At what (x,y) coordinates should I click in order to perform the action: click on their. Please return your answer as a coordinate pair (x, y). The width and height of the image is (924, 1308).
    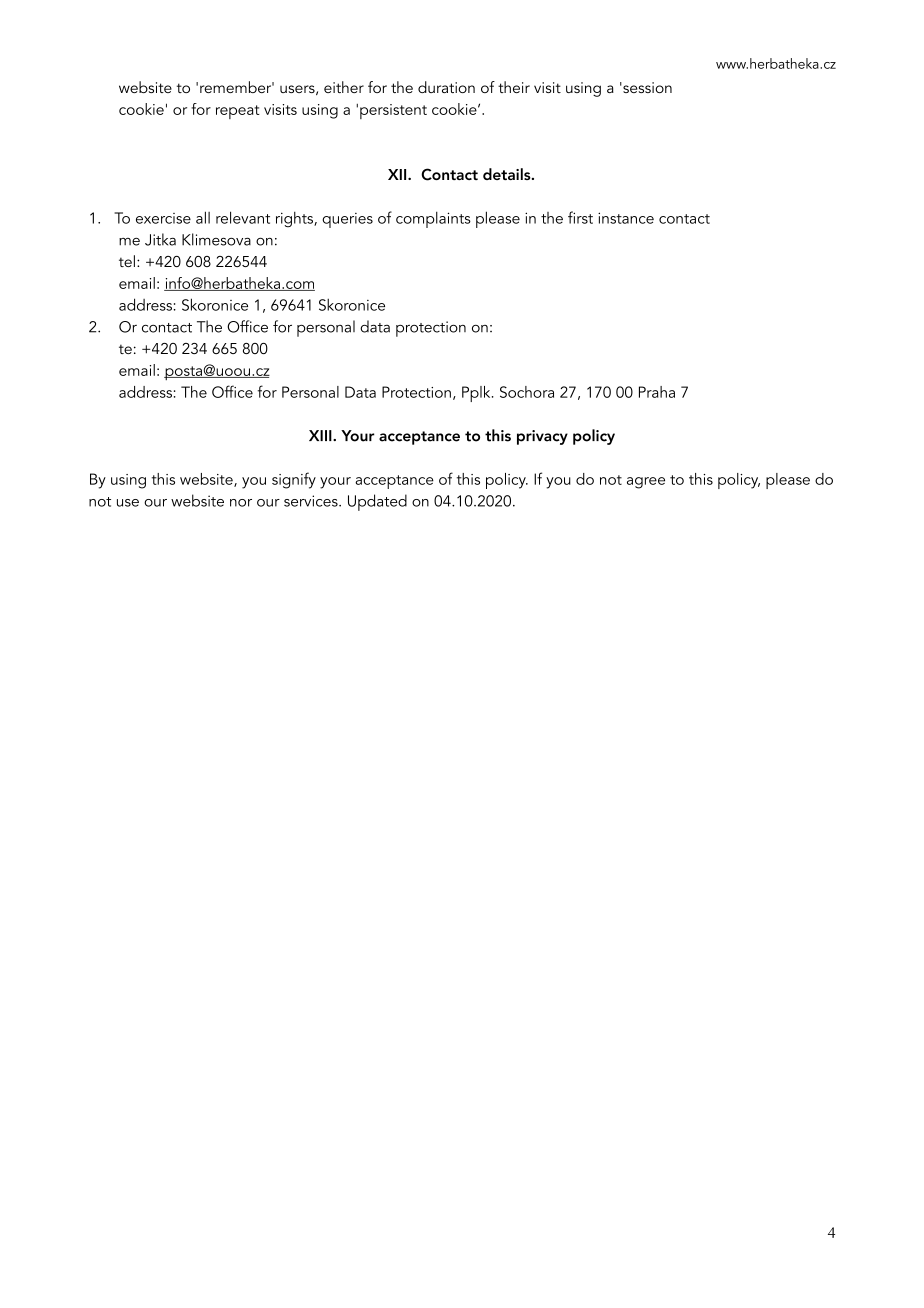
    Looking at the image, I should click on (514, 87).
